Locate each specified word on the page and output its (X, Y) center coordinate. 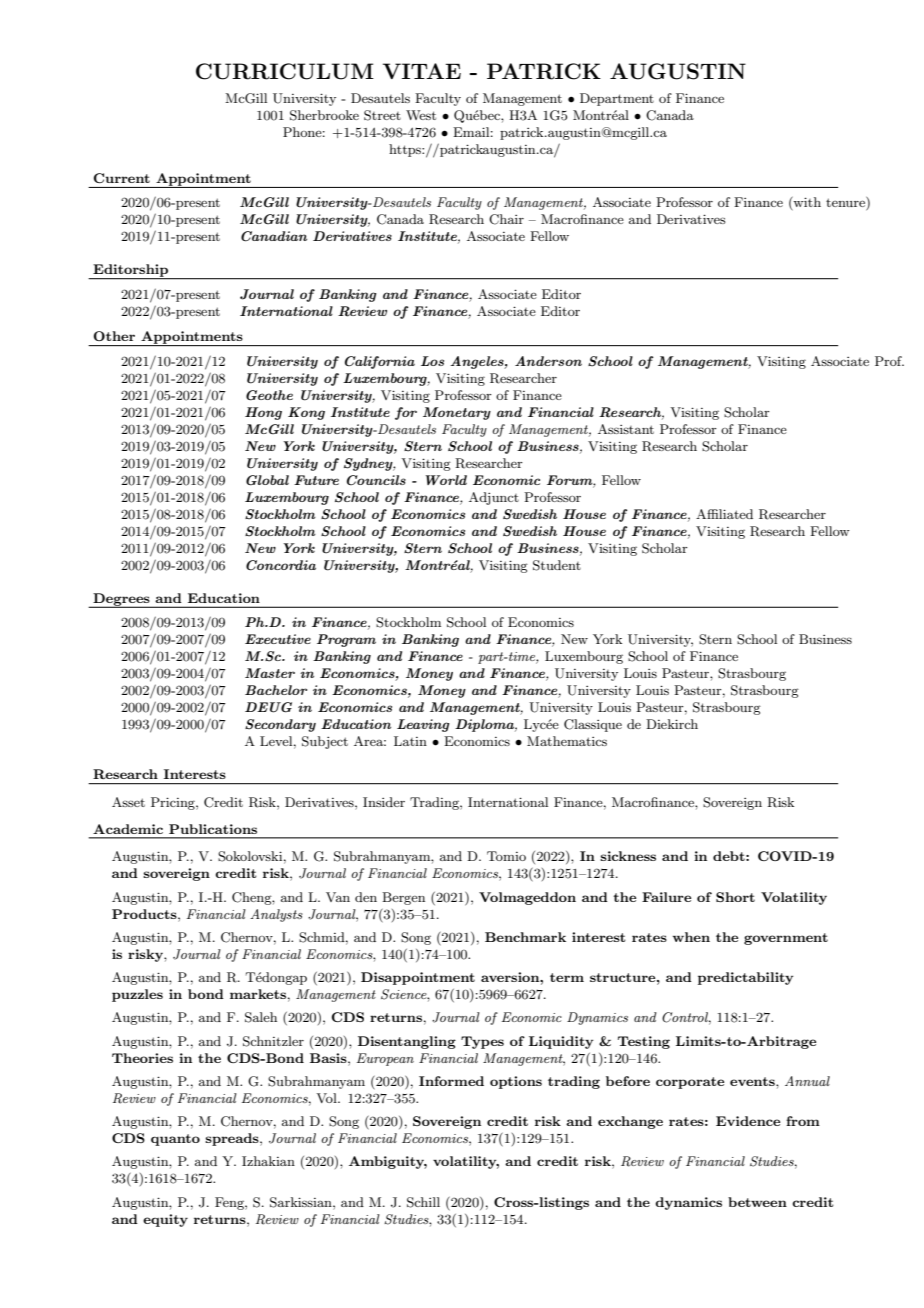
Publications (213, 829)
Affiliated (724, 514)
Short (735, 897)
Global (267, 480)
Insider (384, 802)
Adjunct (494, 498)
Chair (506, 219)
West (421, 115)
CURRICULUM (285, 71)
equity (165, 1220)
